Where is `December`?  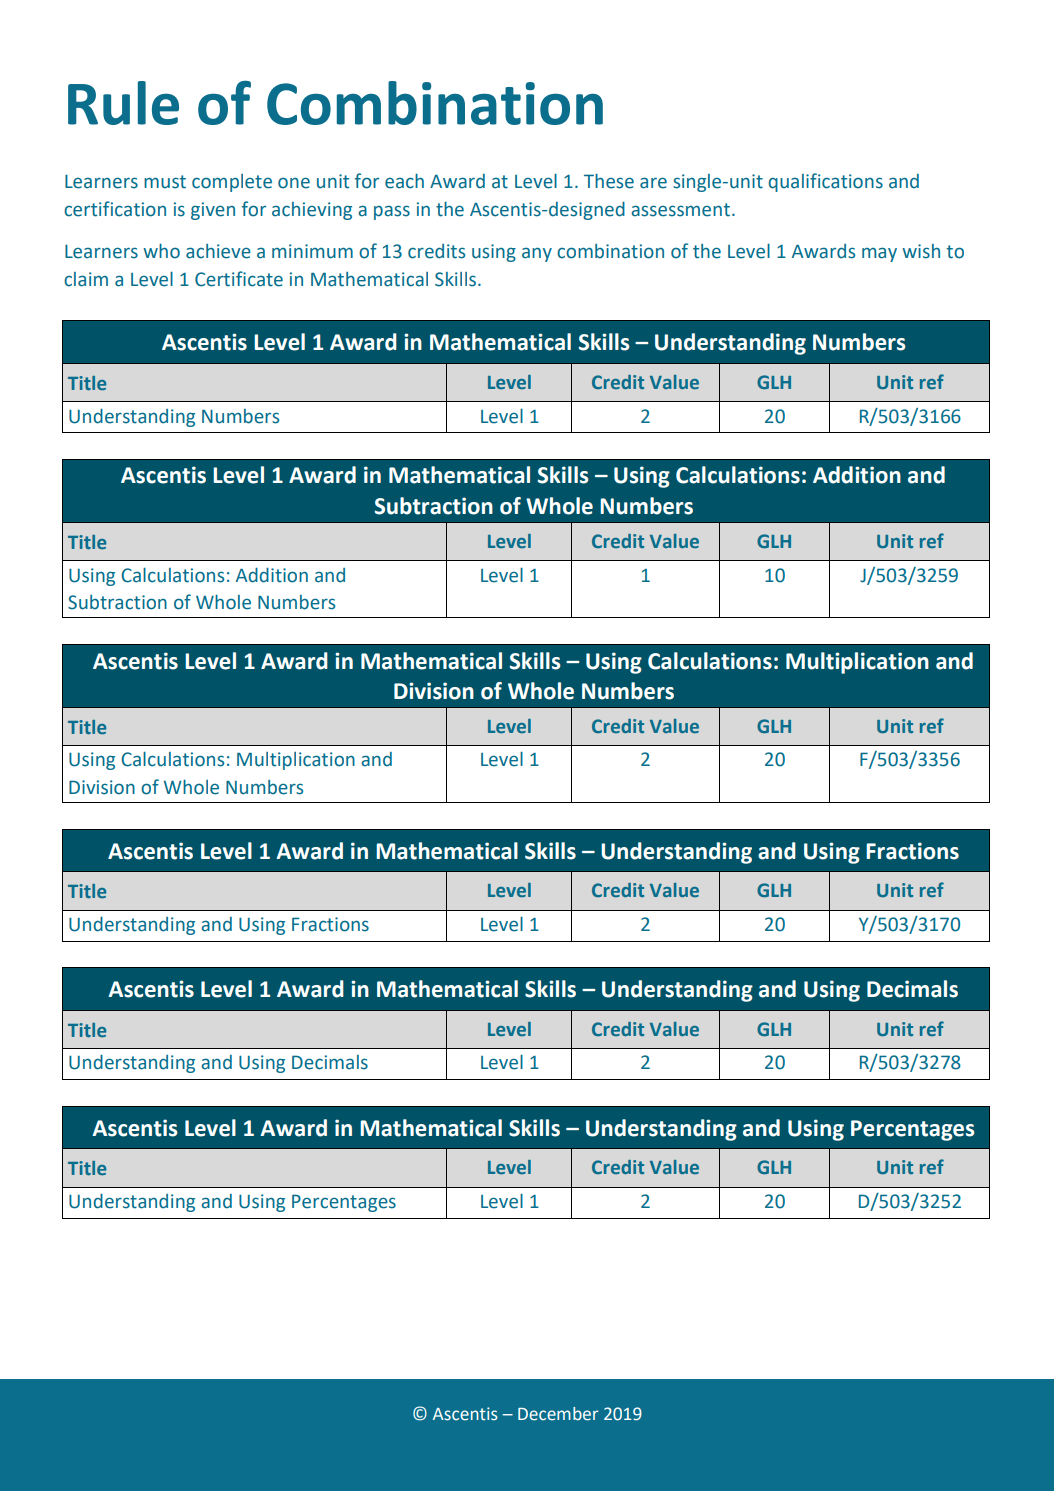 December is located at coordinates (558, 1414).
